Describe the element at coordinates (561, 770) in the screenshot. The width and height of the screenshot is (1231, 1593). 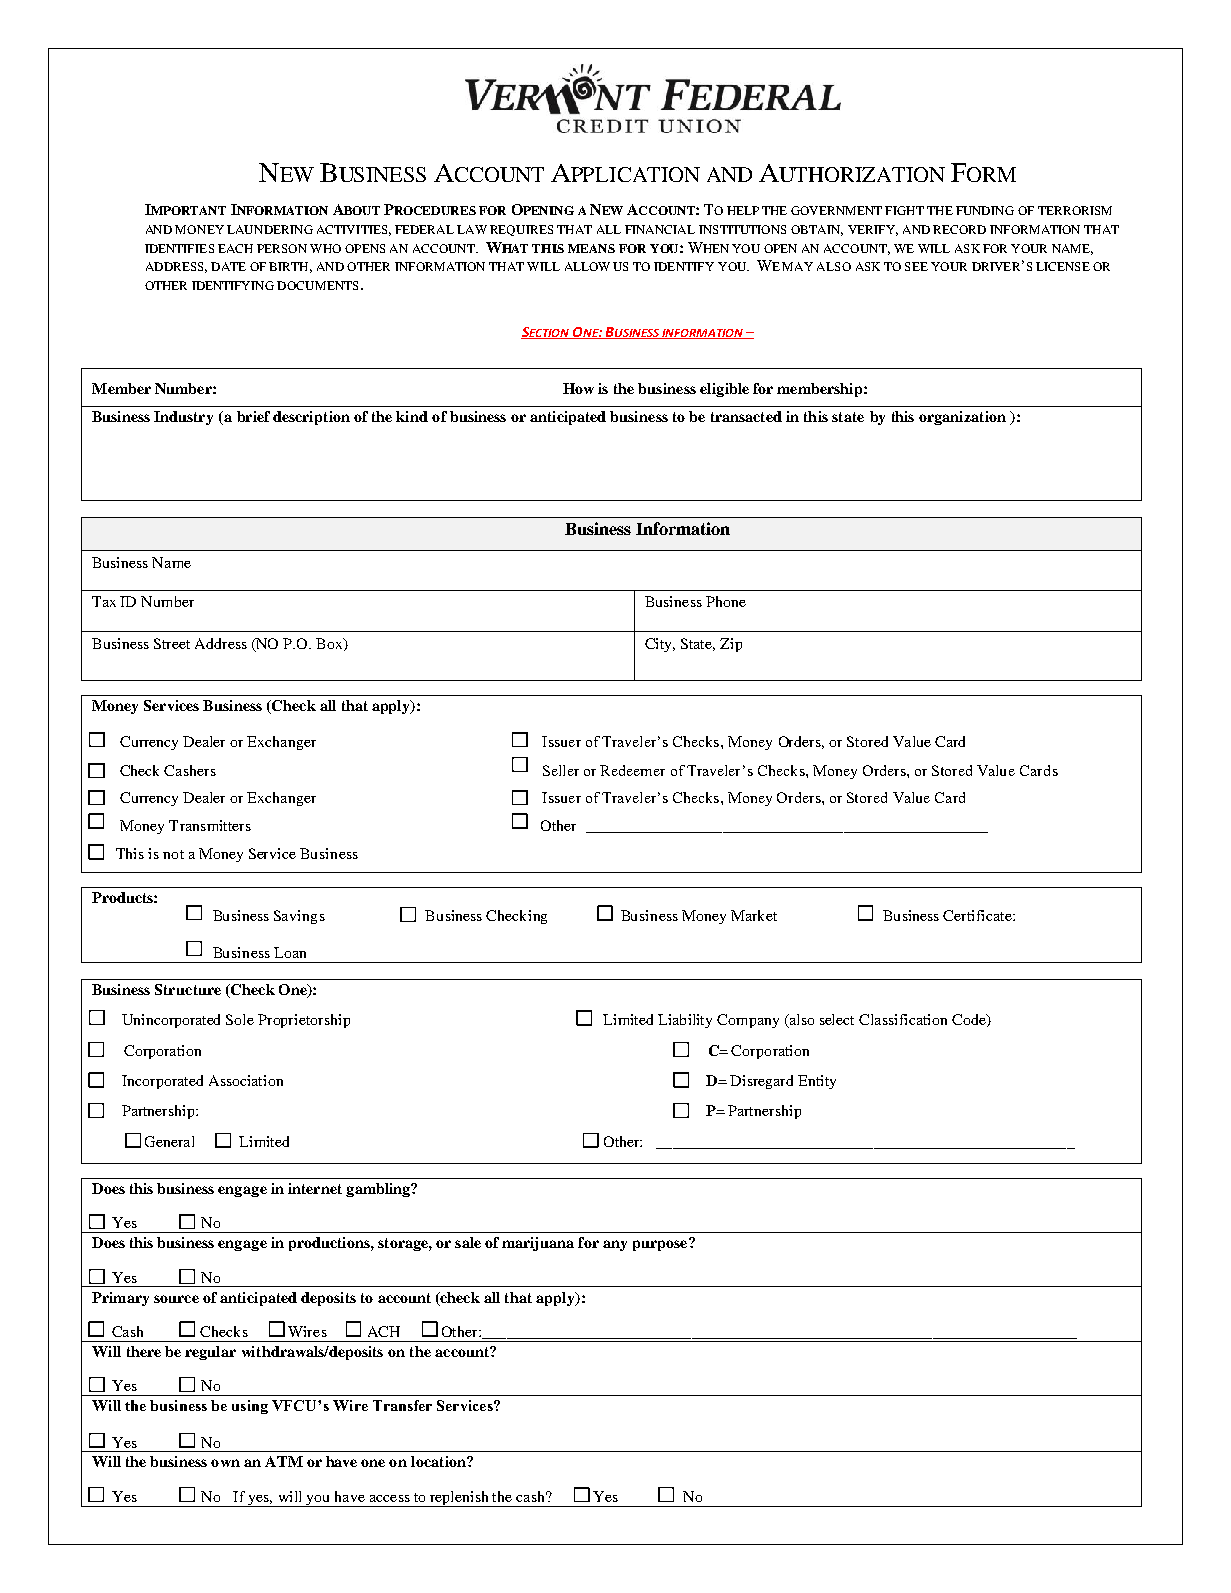
I see `Seller` at that location.
